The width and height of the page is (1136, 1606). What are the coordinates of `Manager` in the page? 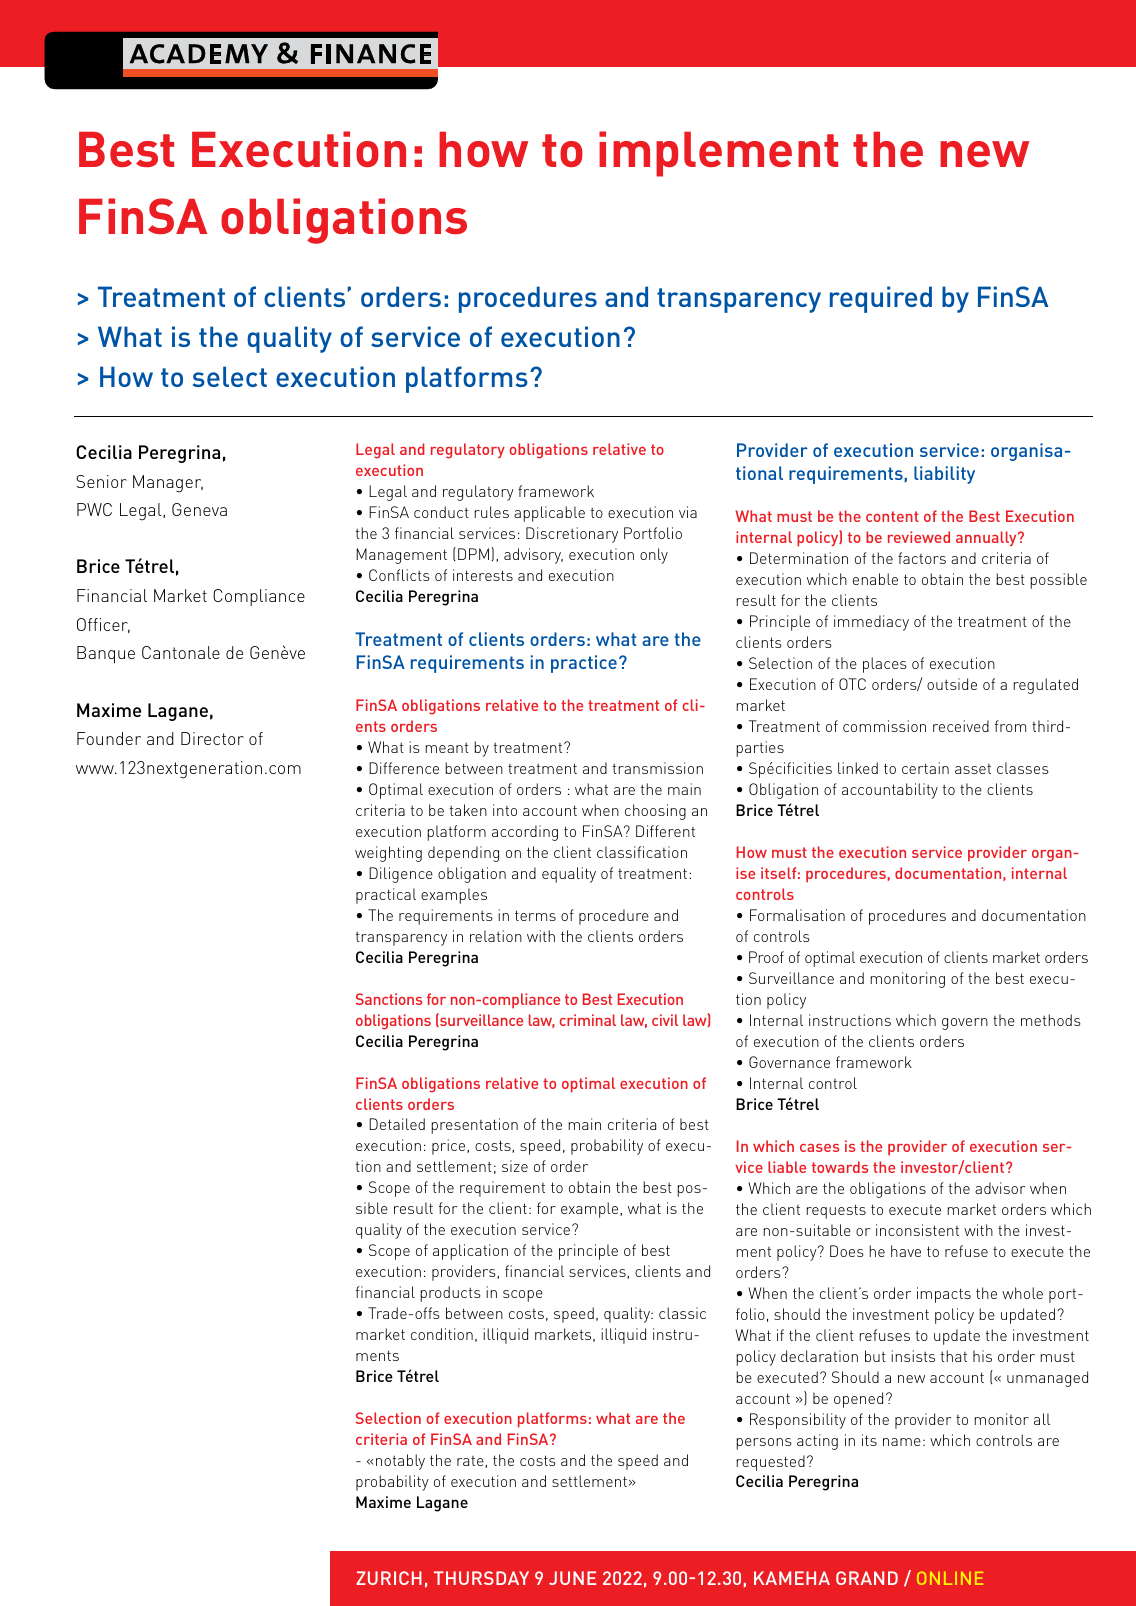 It's located at (168, 484).
